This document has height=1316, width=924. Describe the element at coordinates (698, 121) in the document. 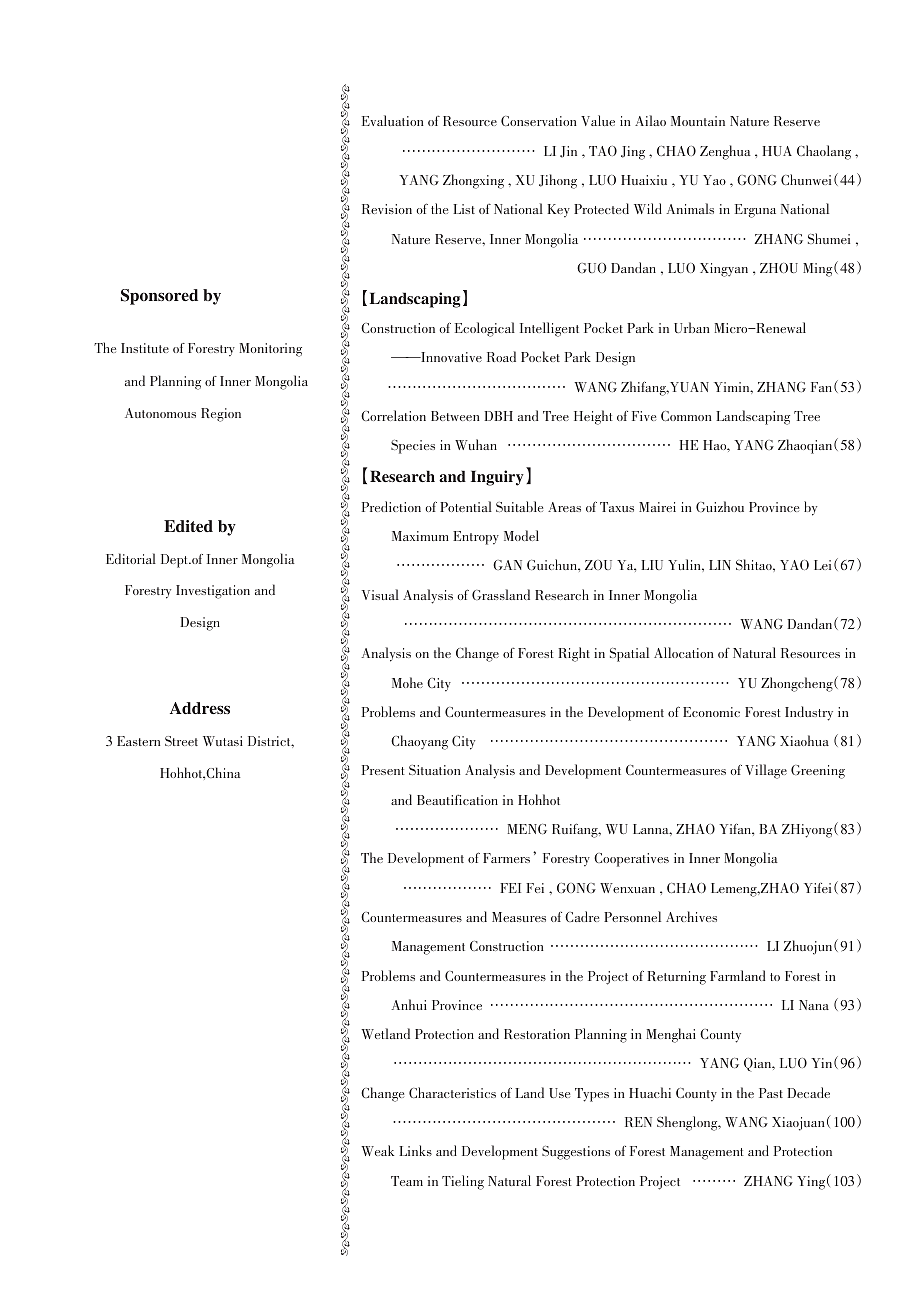

I see `Mountain` at that location.
